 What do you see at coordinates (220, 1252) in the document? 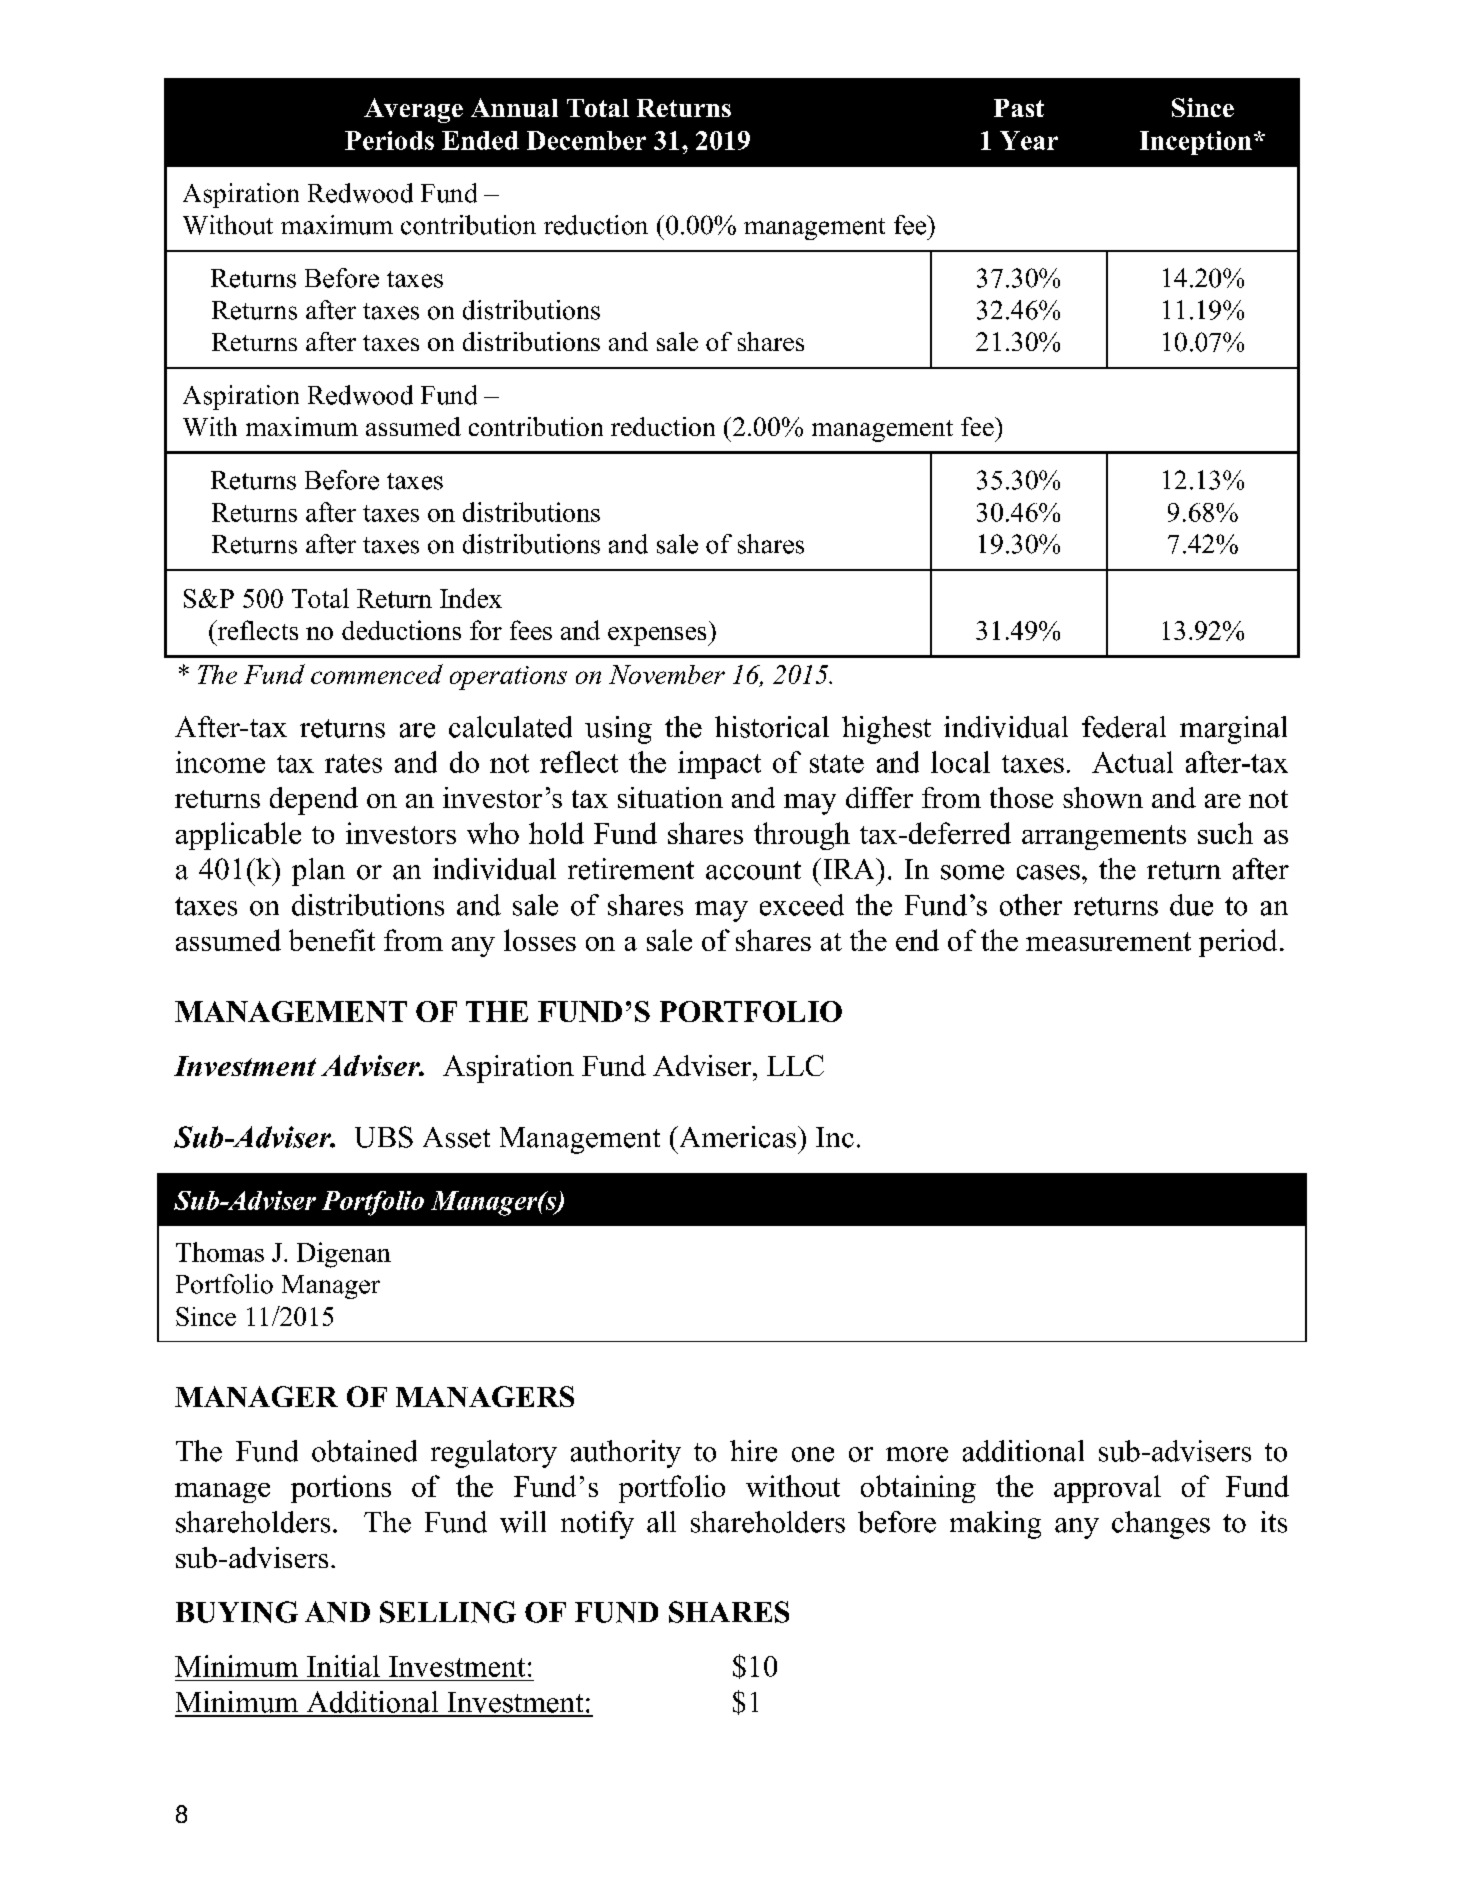
I see `Thomas` at bounding box center [220, 1252].
